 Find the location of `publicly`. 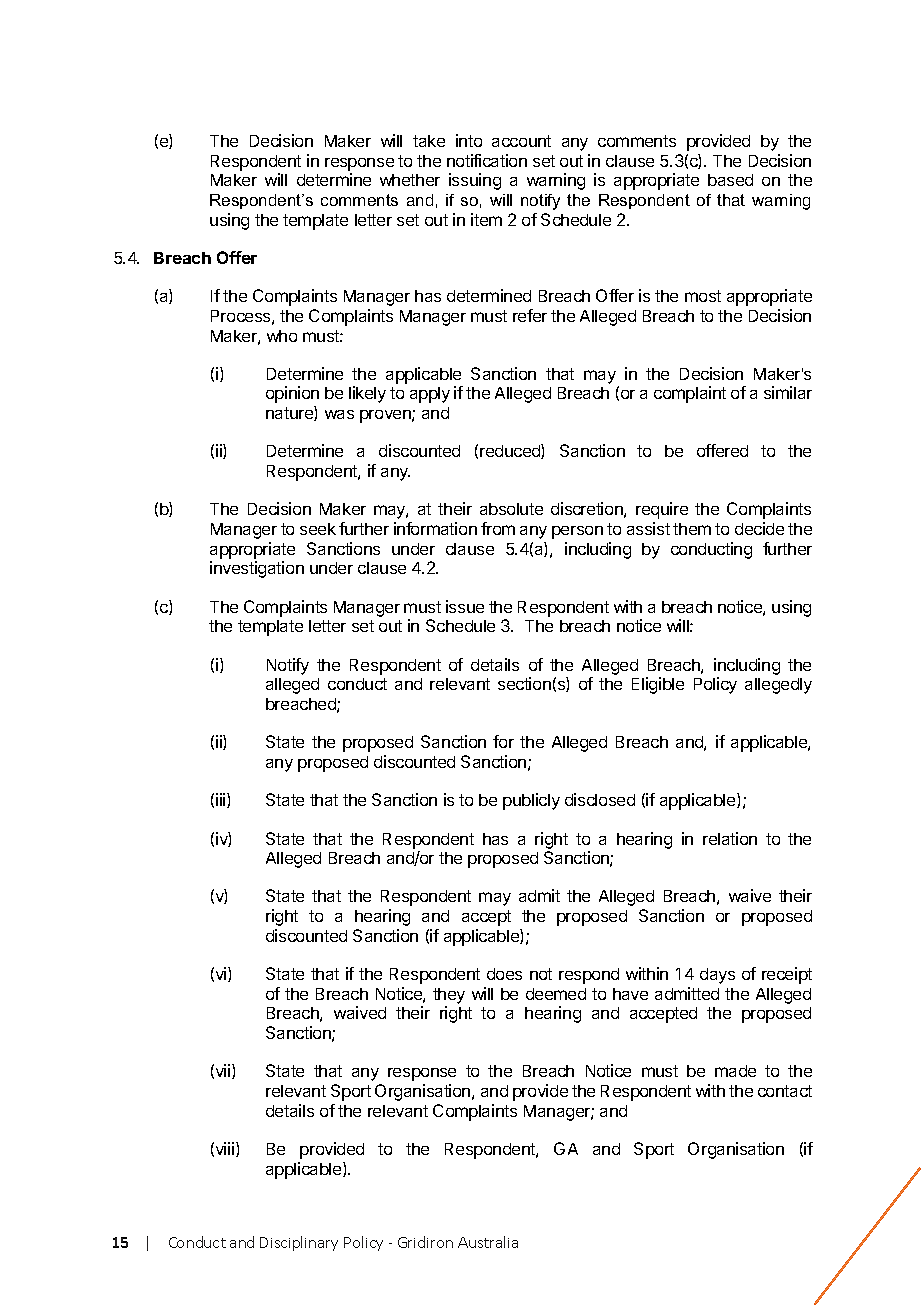

publicly is located at coordinates (531, 801).
